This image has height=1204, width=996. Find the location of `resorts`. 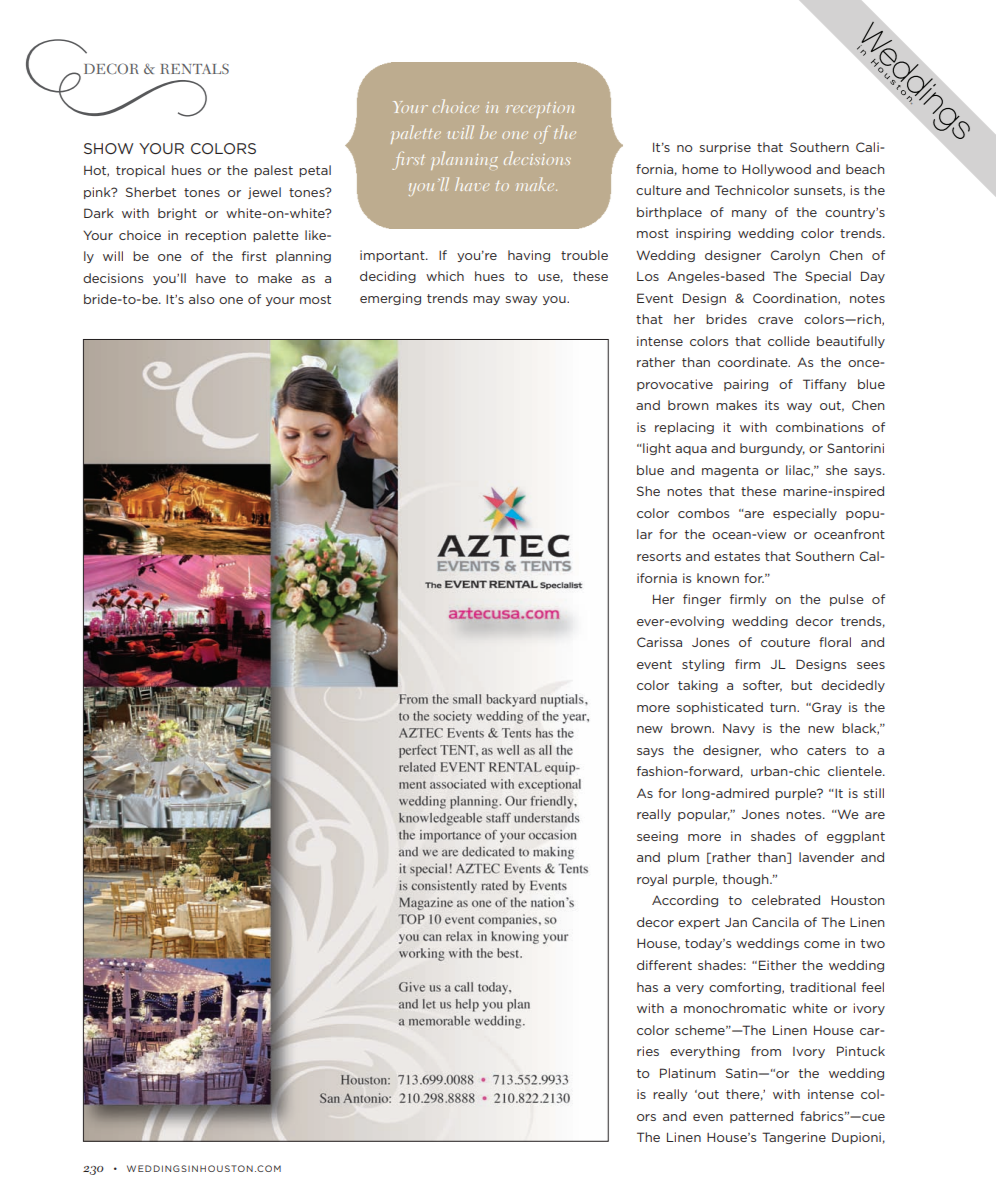

resorts is located at coordinates (659, 556).
